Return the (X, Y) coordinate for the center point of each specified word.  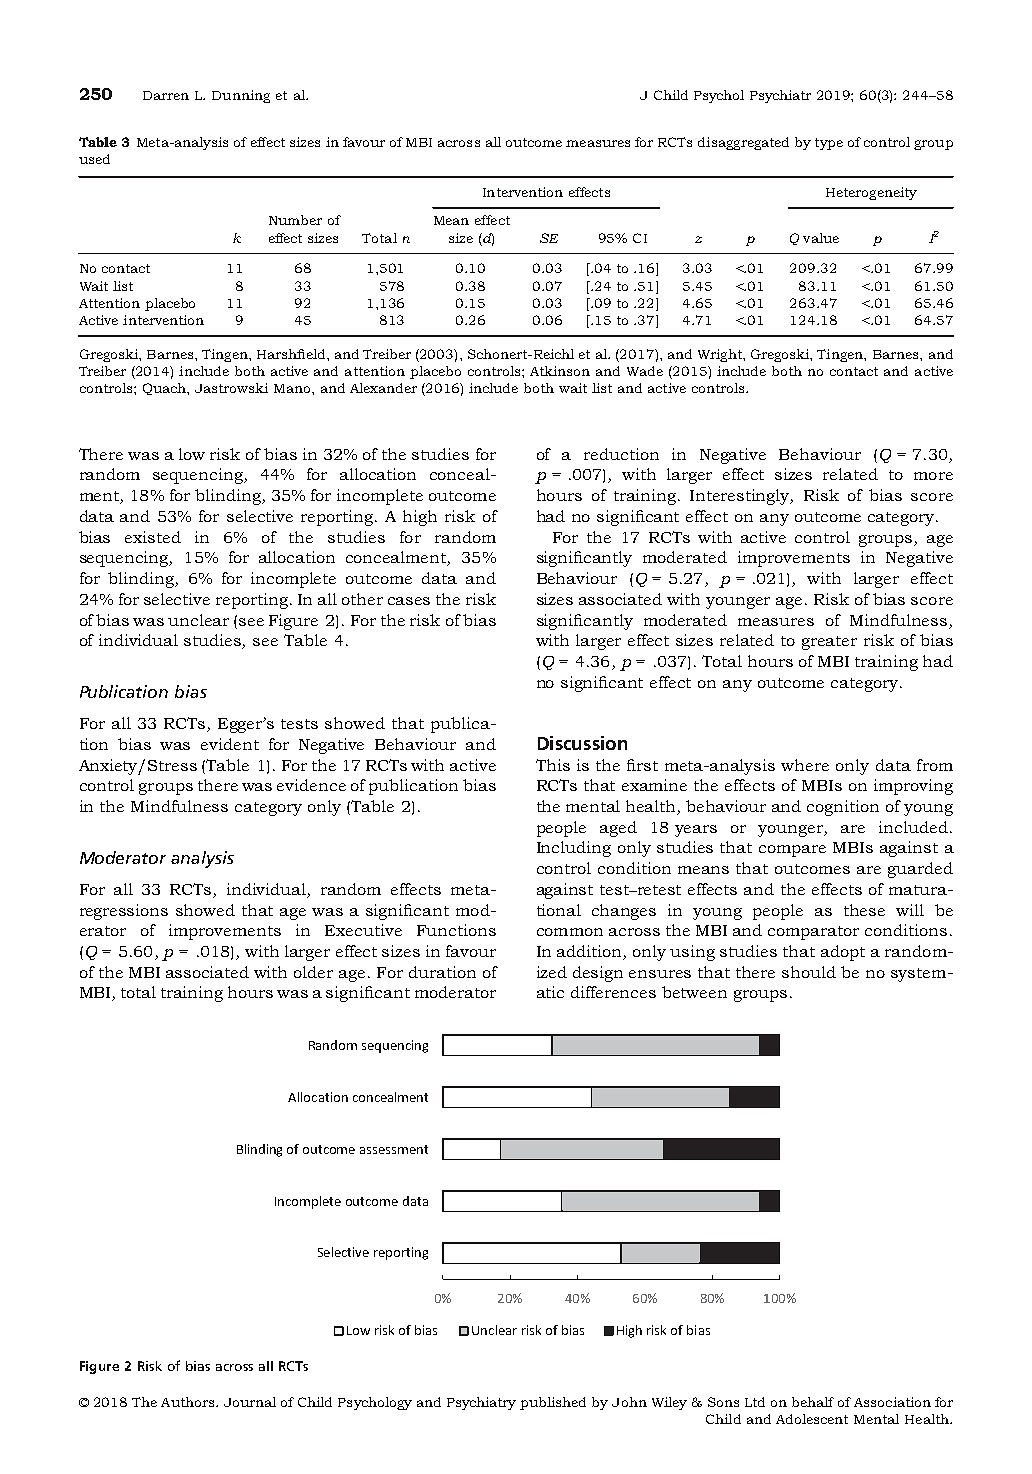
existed (153, 537)
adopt (843, 953)
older (313, 972)
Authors (189, 1402)
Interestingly (741, 497)
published (553, 1403)
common (570, 932)
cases (409, 601)
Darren (166, 95)
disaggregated (743, 143)
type (829, 144)
